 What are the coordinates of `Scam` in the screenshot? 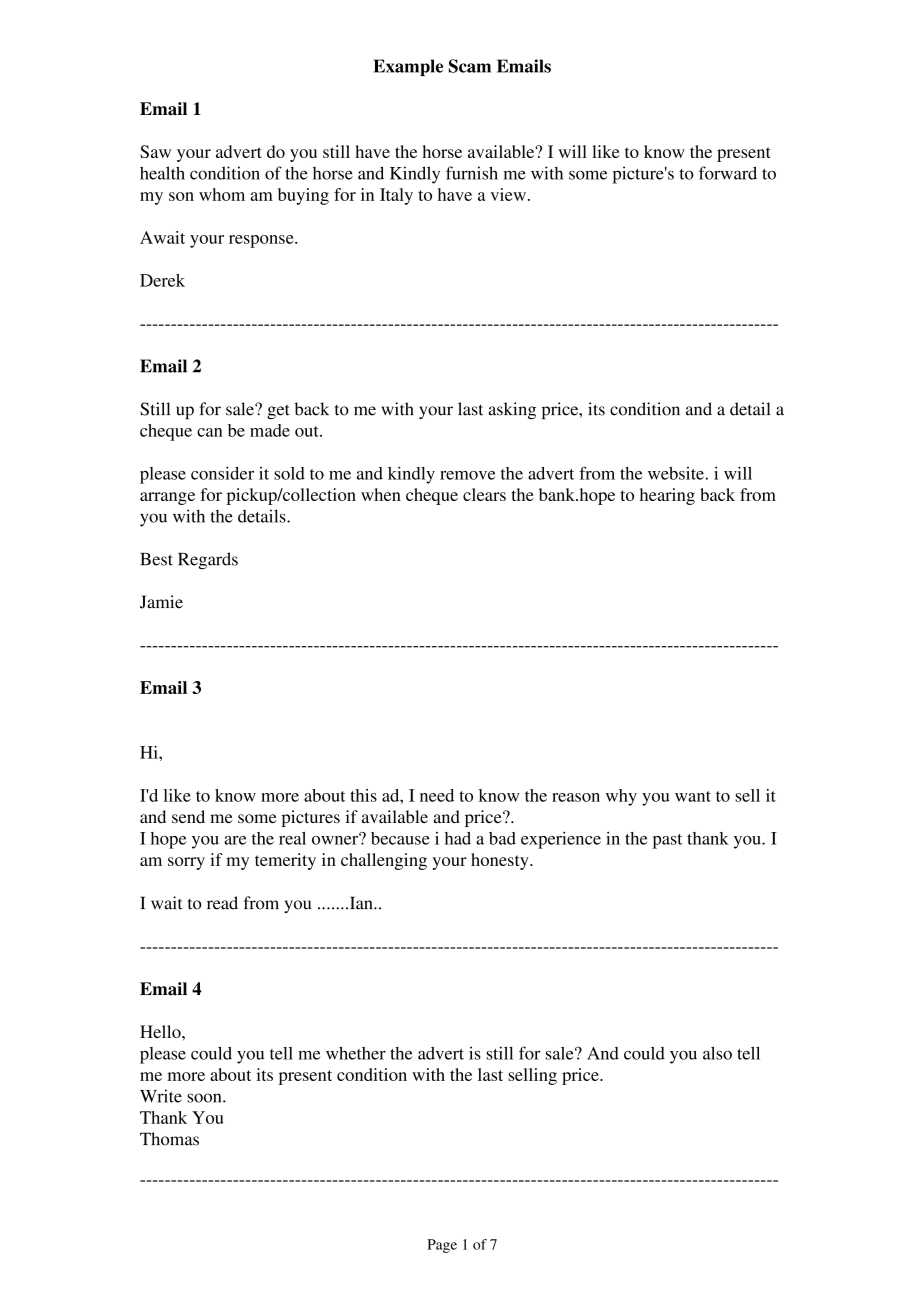 It's located at (470, 66).
